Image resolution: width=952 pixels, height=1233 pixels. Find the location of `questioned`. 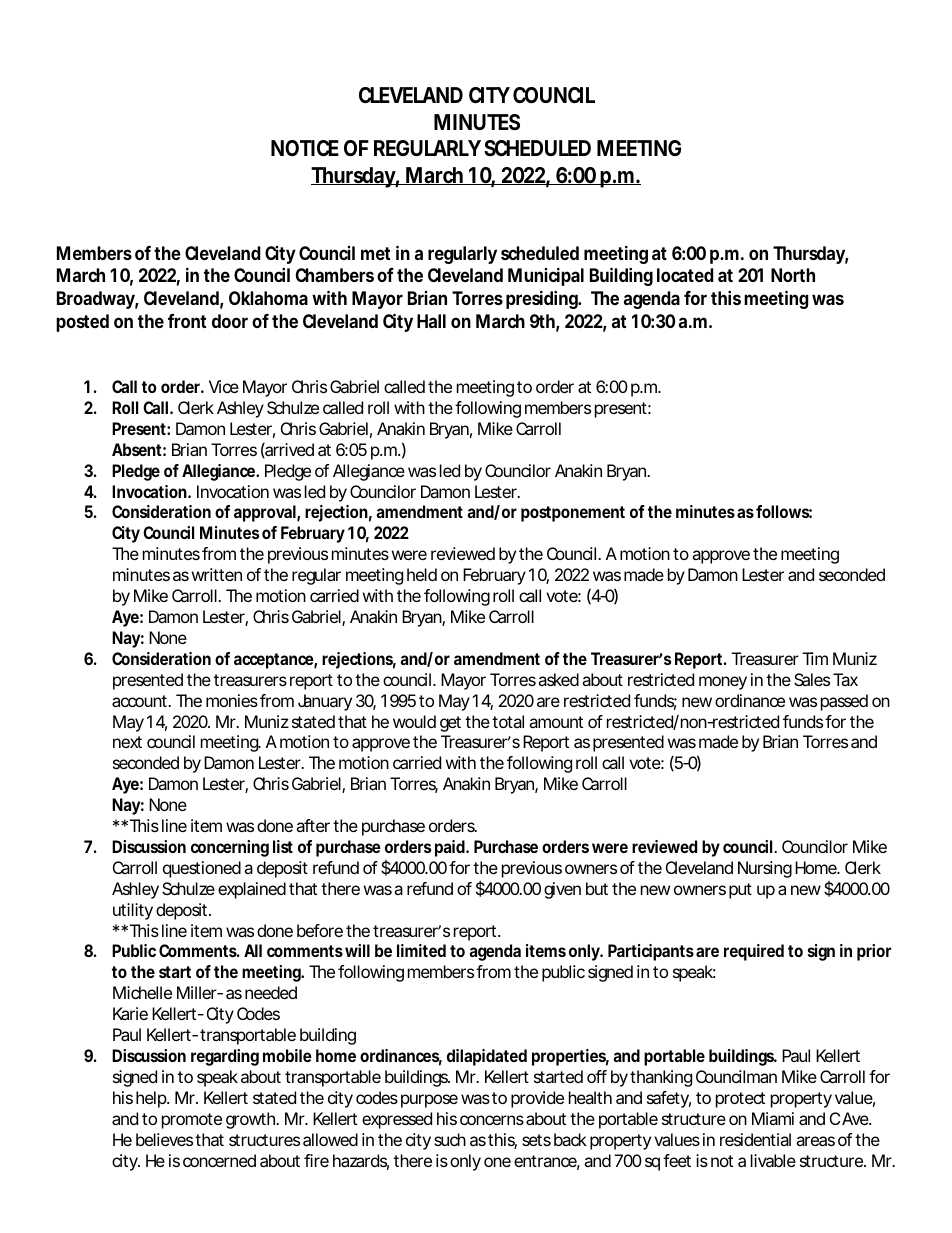

questioned is located at coordinates (202, 869).
